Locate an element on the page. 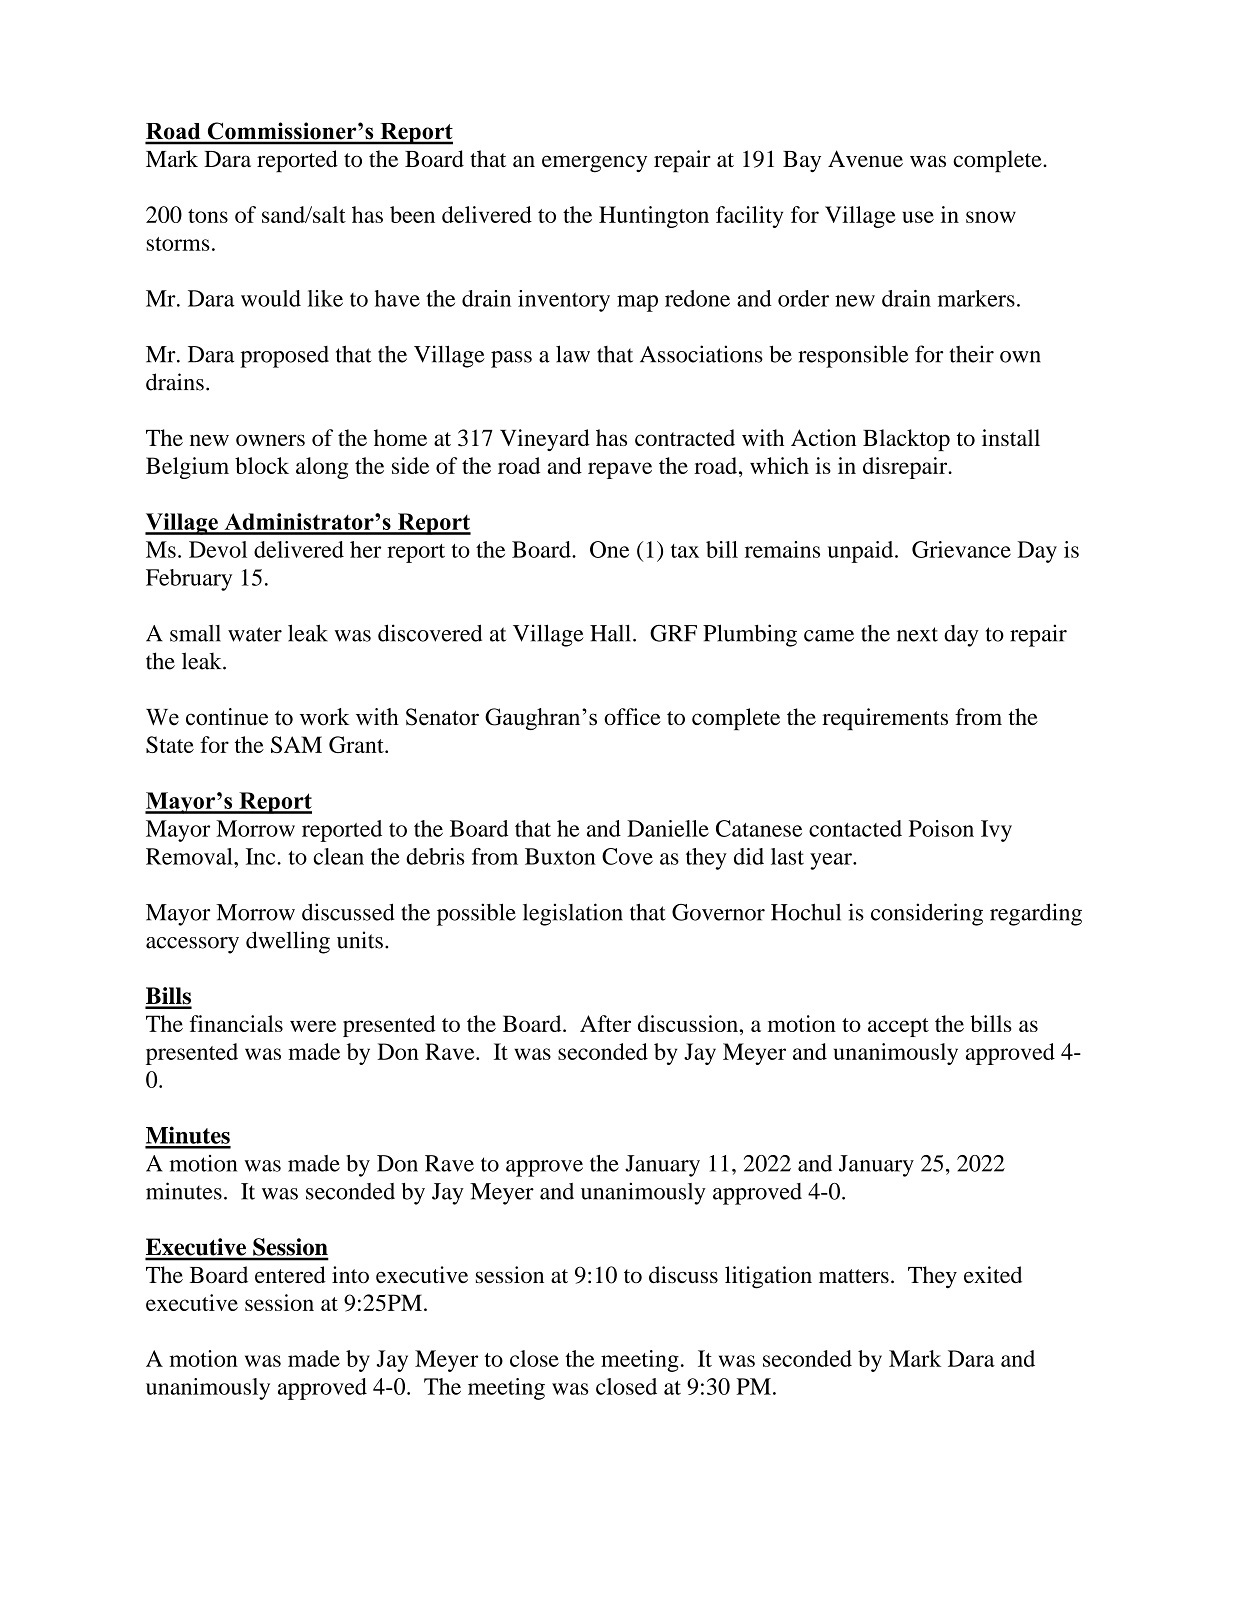 The width and height of the page is (1237, 1601). office is located at coordinates (632, 716).
